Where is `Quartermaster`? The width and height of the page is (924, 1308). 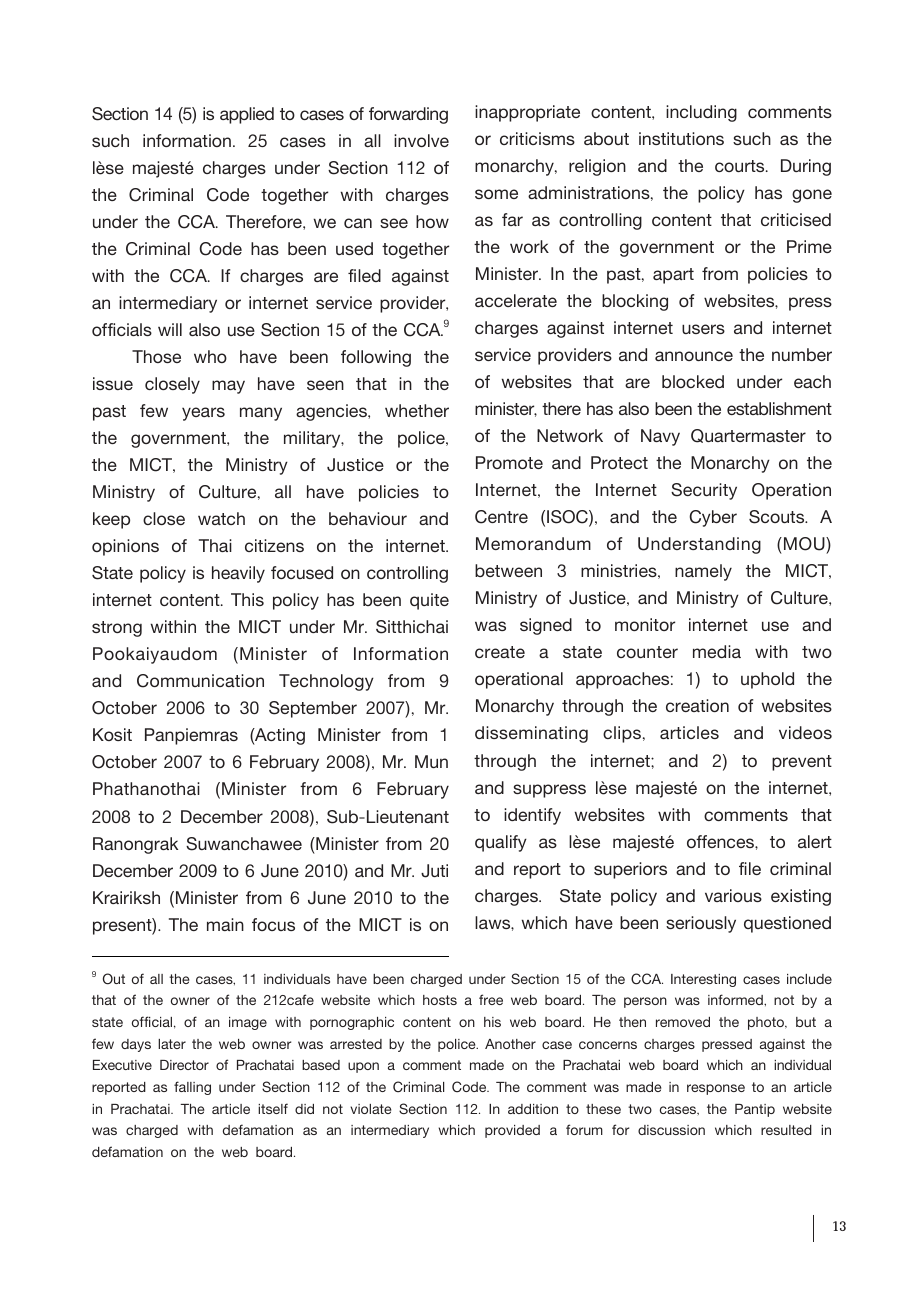 Quartermaster is located at coordinates (748, 436).
